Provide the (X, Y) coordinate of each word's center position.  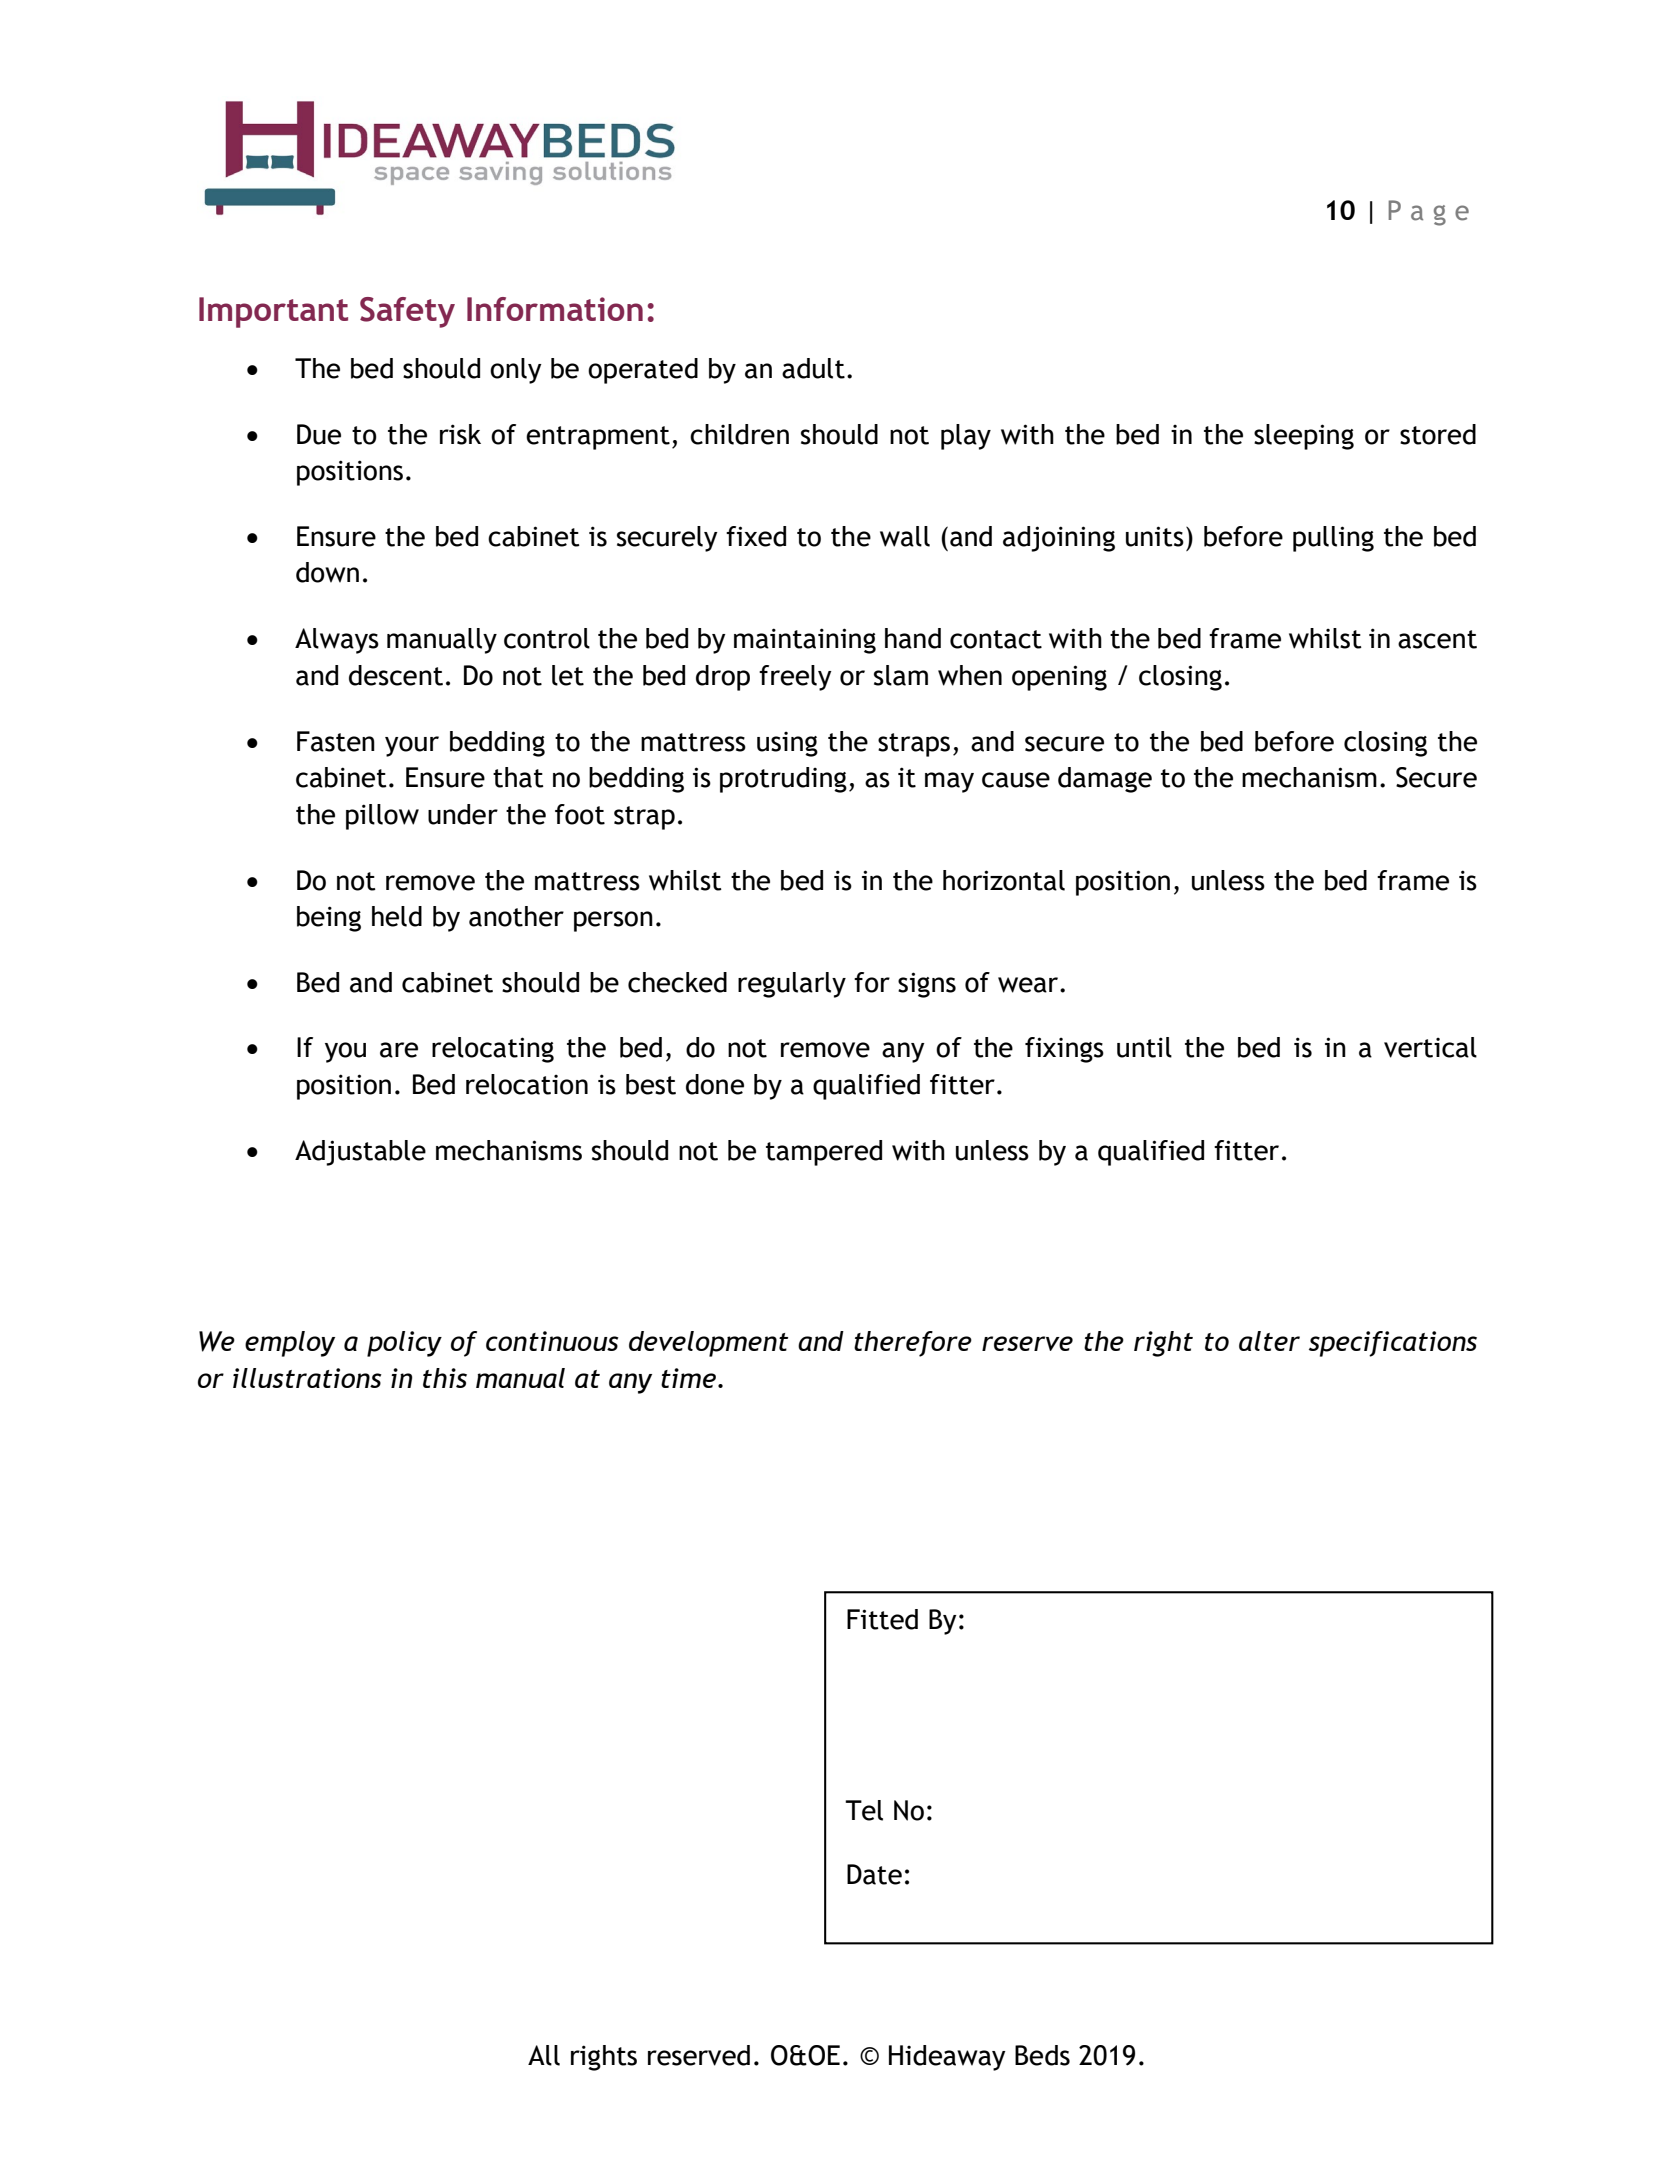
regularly (792, 985)
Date (874, 1874)
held (397, 916)
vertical (1430, 1047)
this (445, 1378)
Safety (407, 312)
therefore (913, 1344)
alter (1269, 1341)
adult (813, 368)
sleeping (1304, 437)
